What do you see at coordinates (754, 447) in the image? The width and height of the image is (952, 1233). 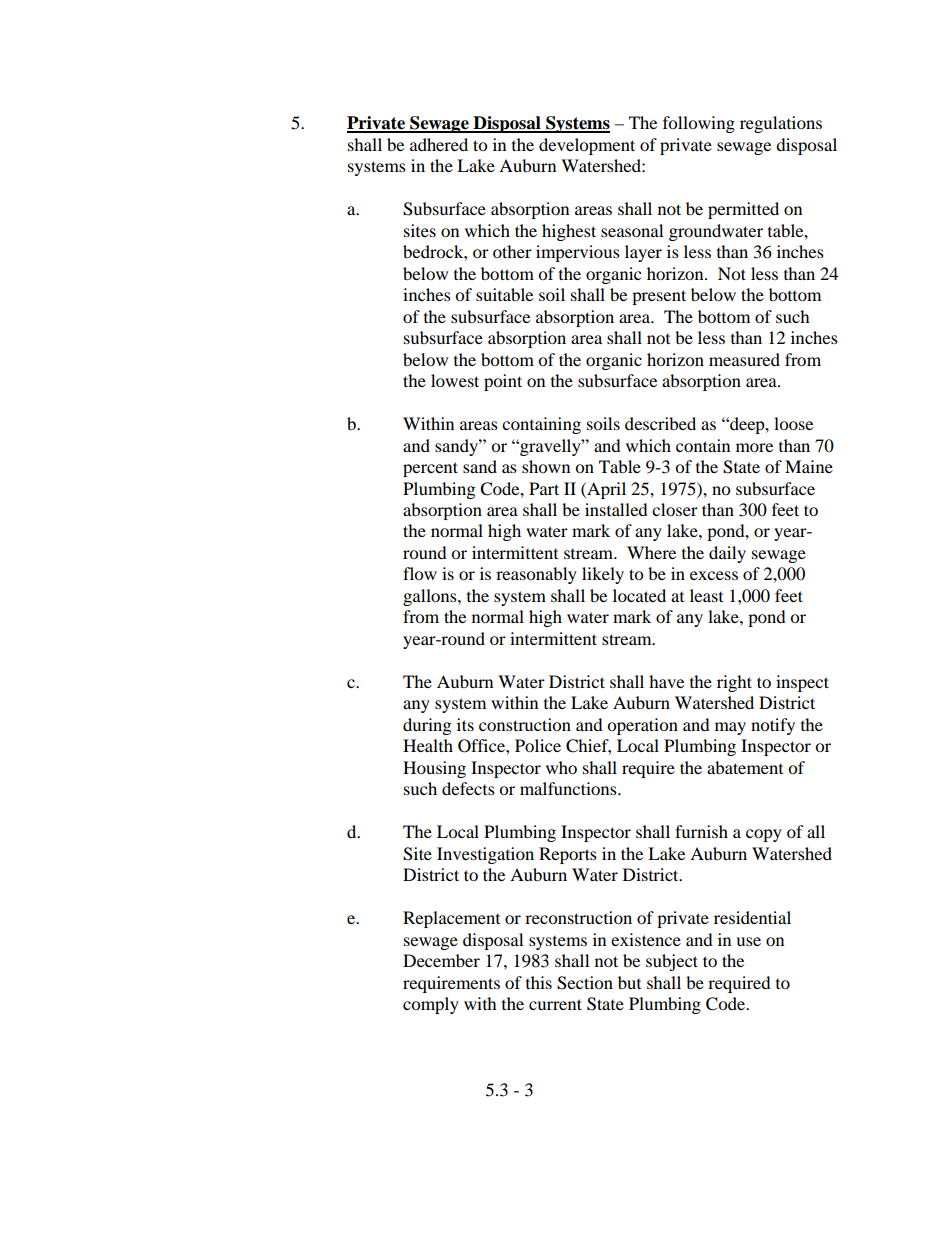 I see `more` at bounding box center [754, 447].
